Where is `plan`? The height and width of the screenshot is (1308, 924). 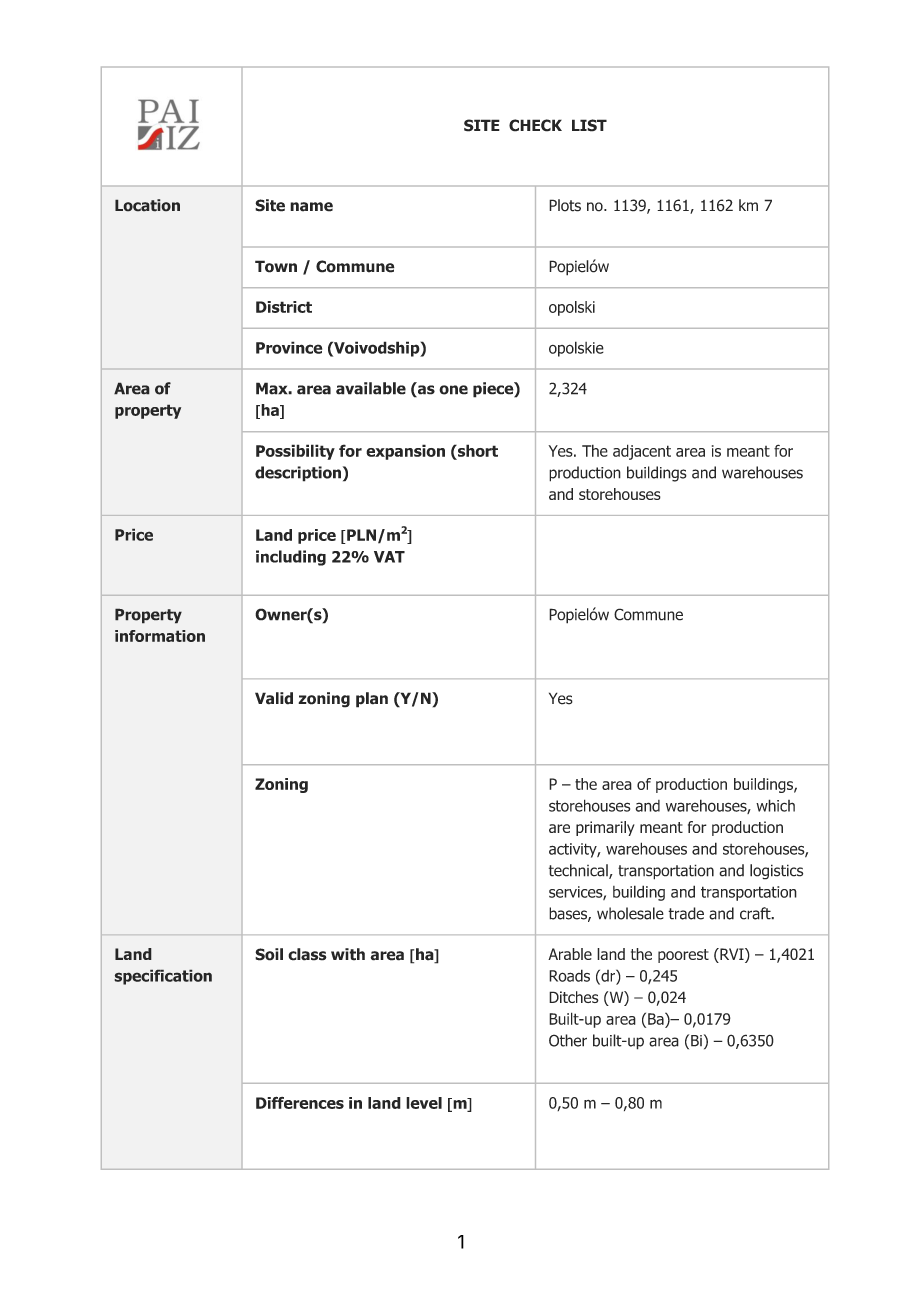 plan is located at coordinates (372, 700).
